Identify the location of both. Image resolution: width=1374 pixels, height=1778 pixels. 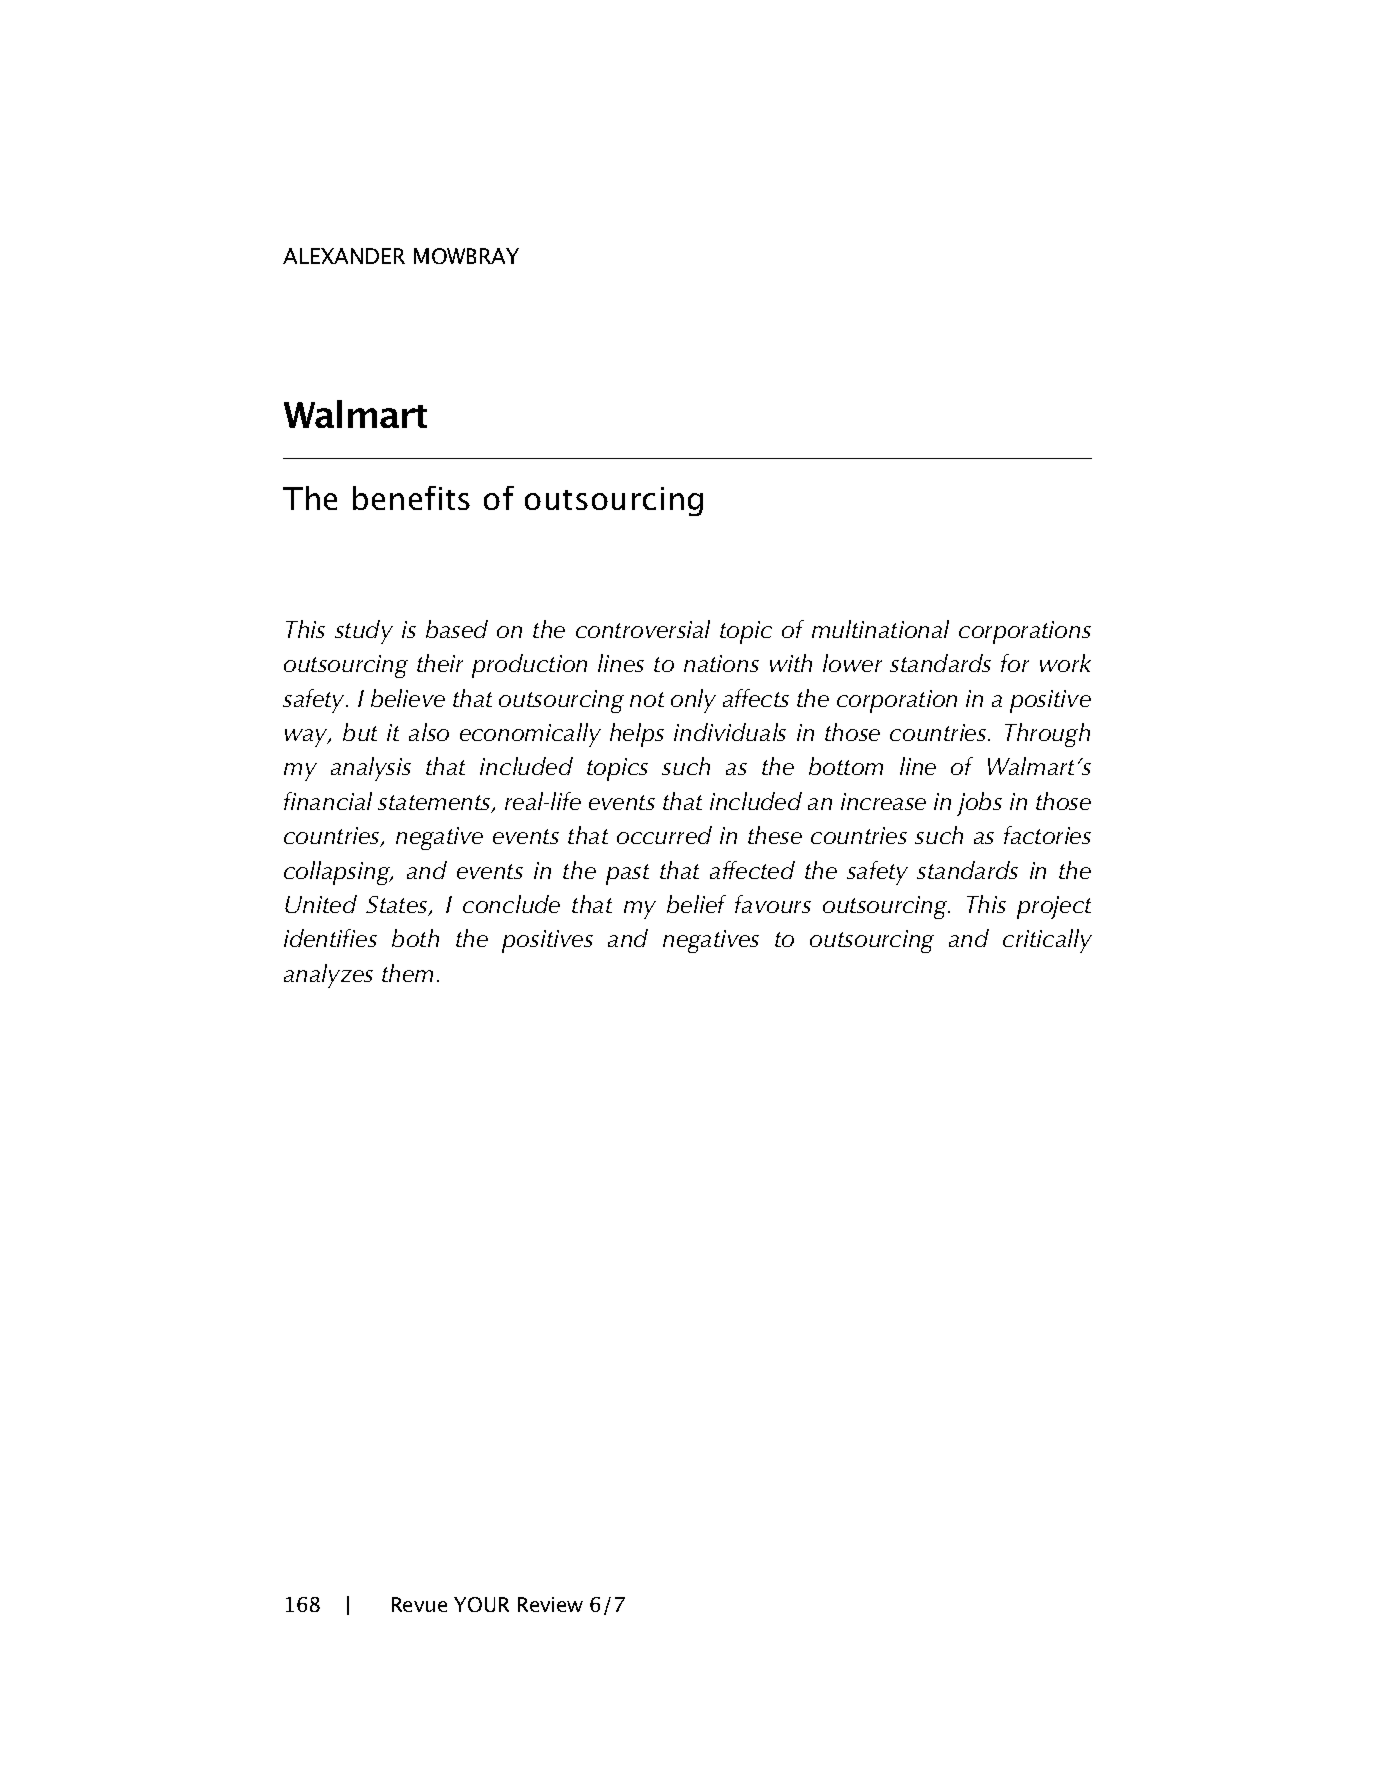
(415, 938).
